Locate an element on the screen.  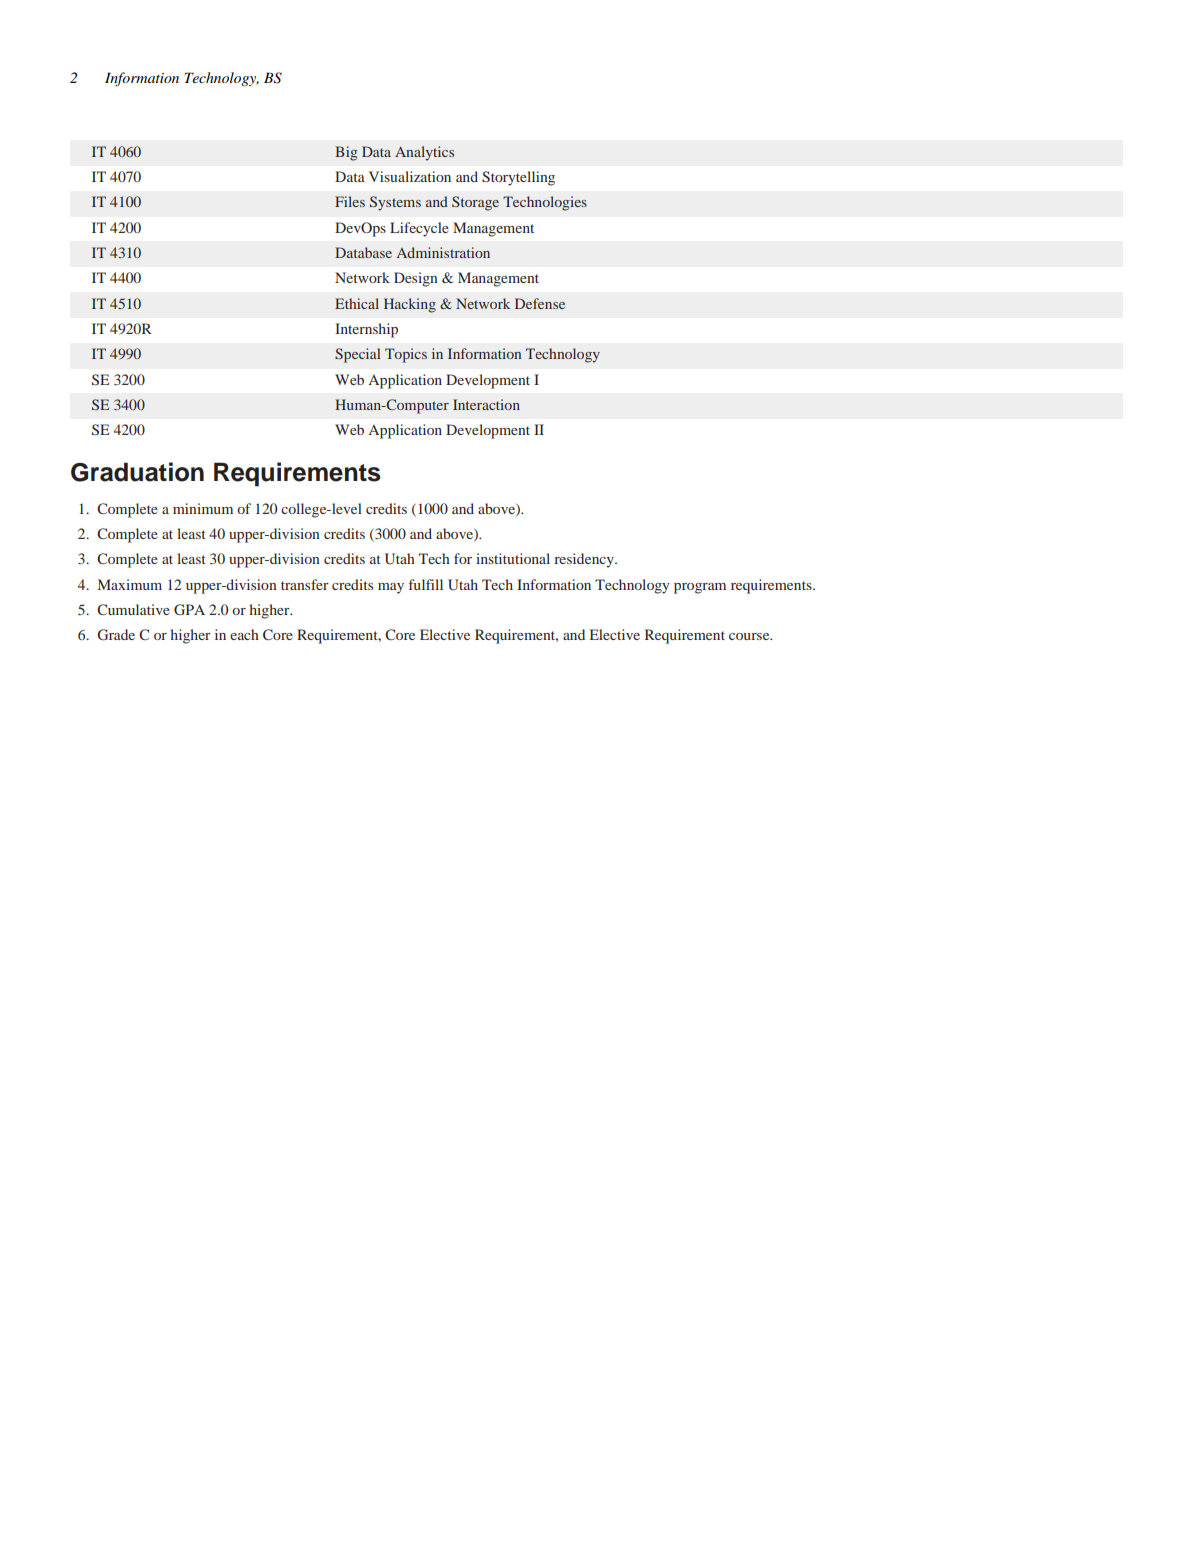
program is located at coordinates (700, 588).
